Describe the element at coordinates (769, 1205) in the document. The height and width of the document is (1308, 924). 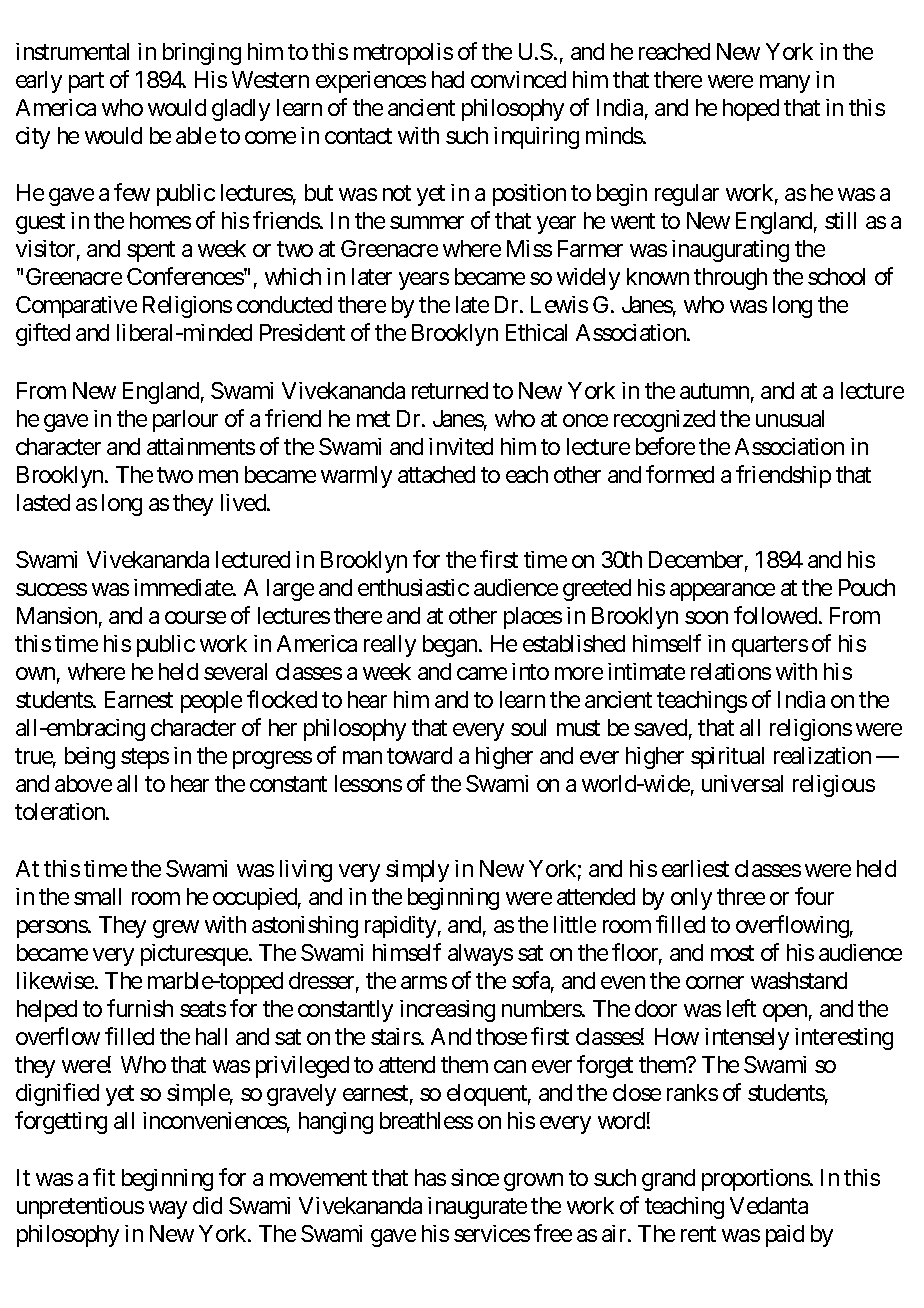
I see `Vedanta` at that location.
